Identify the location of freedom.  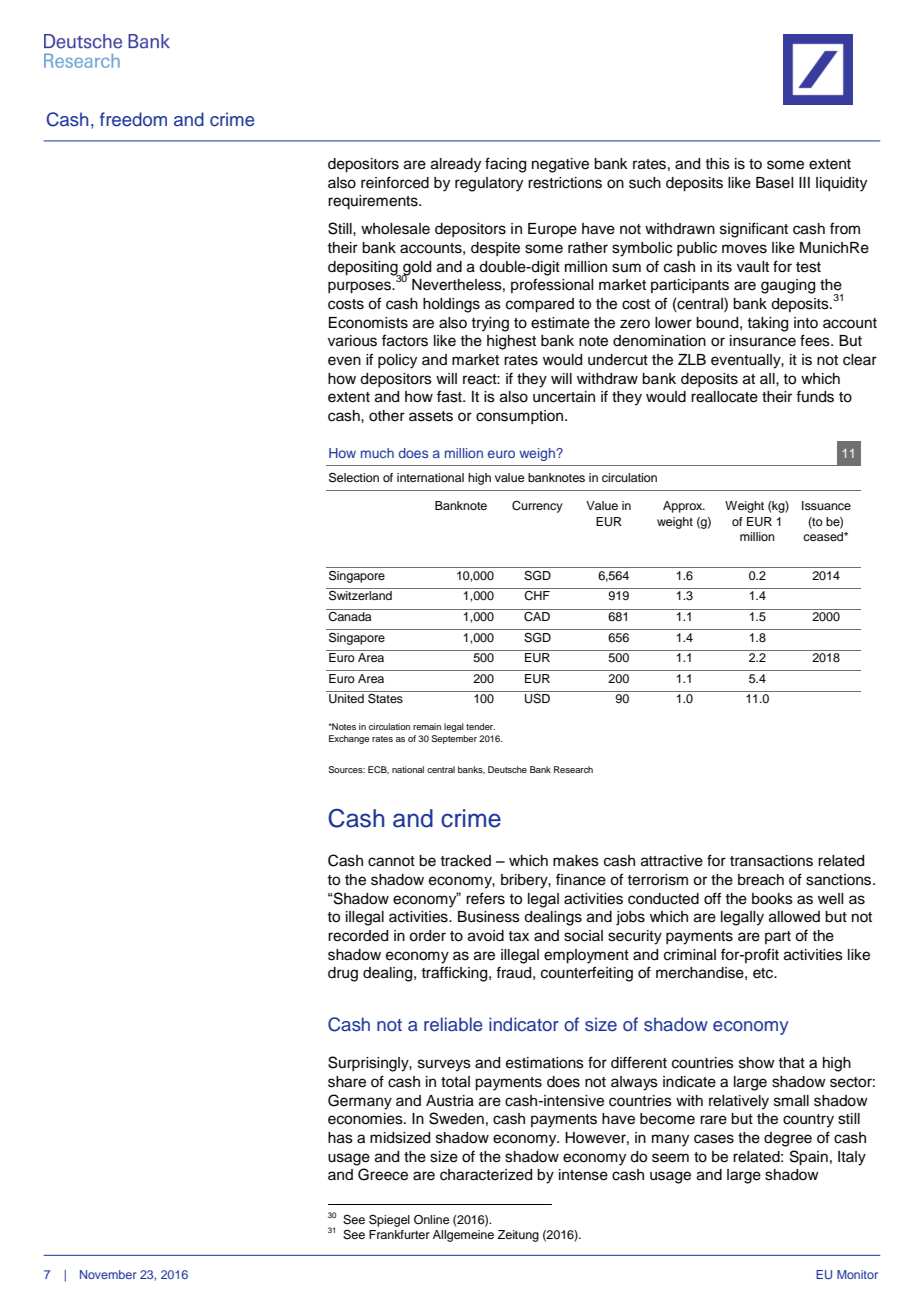
(133, 119).
